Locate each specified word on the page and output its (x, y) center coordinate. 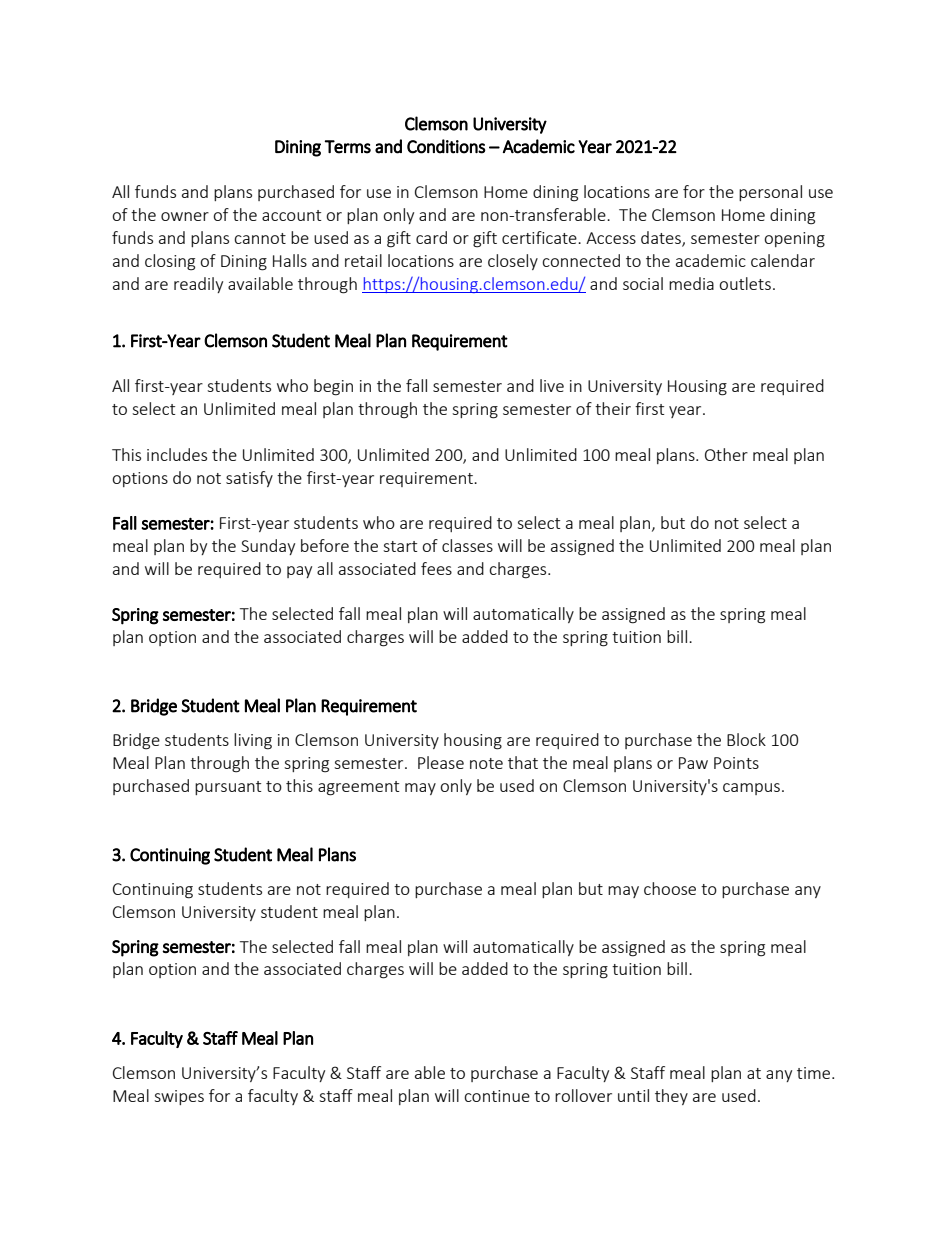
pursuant (228, 788)
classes (467, 545)
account (291, 215)
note (486, 763)
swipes (179, 1097)
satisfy (249, 479)
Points (736, 763)
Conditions (446, 146)
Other (726, 454)
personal (770, 193)
